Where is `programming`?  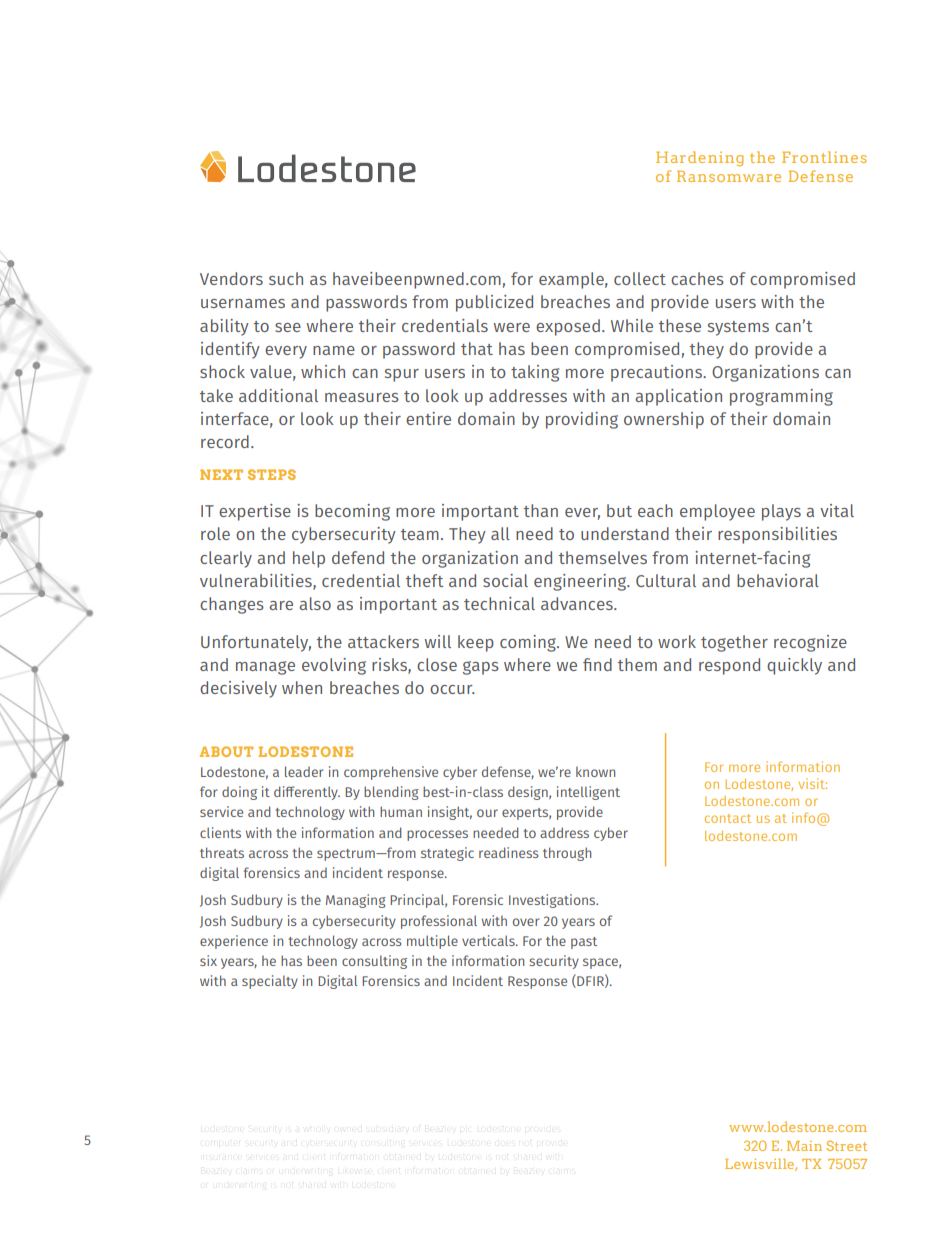 programming is located at coordinates (781, 397).
